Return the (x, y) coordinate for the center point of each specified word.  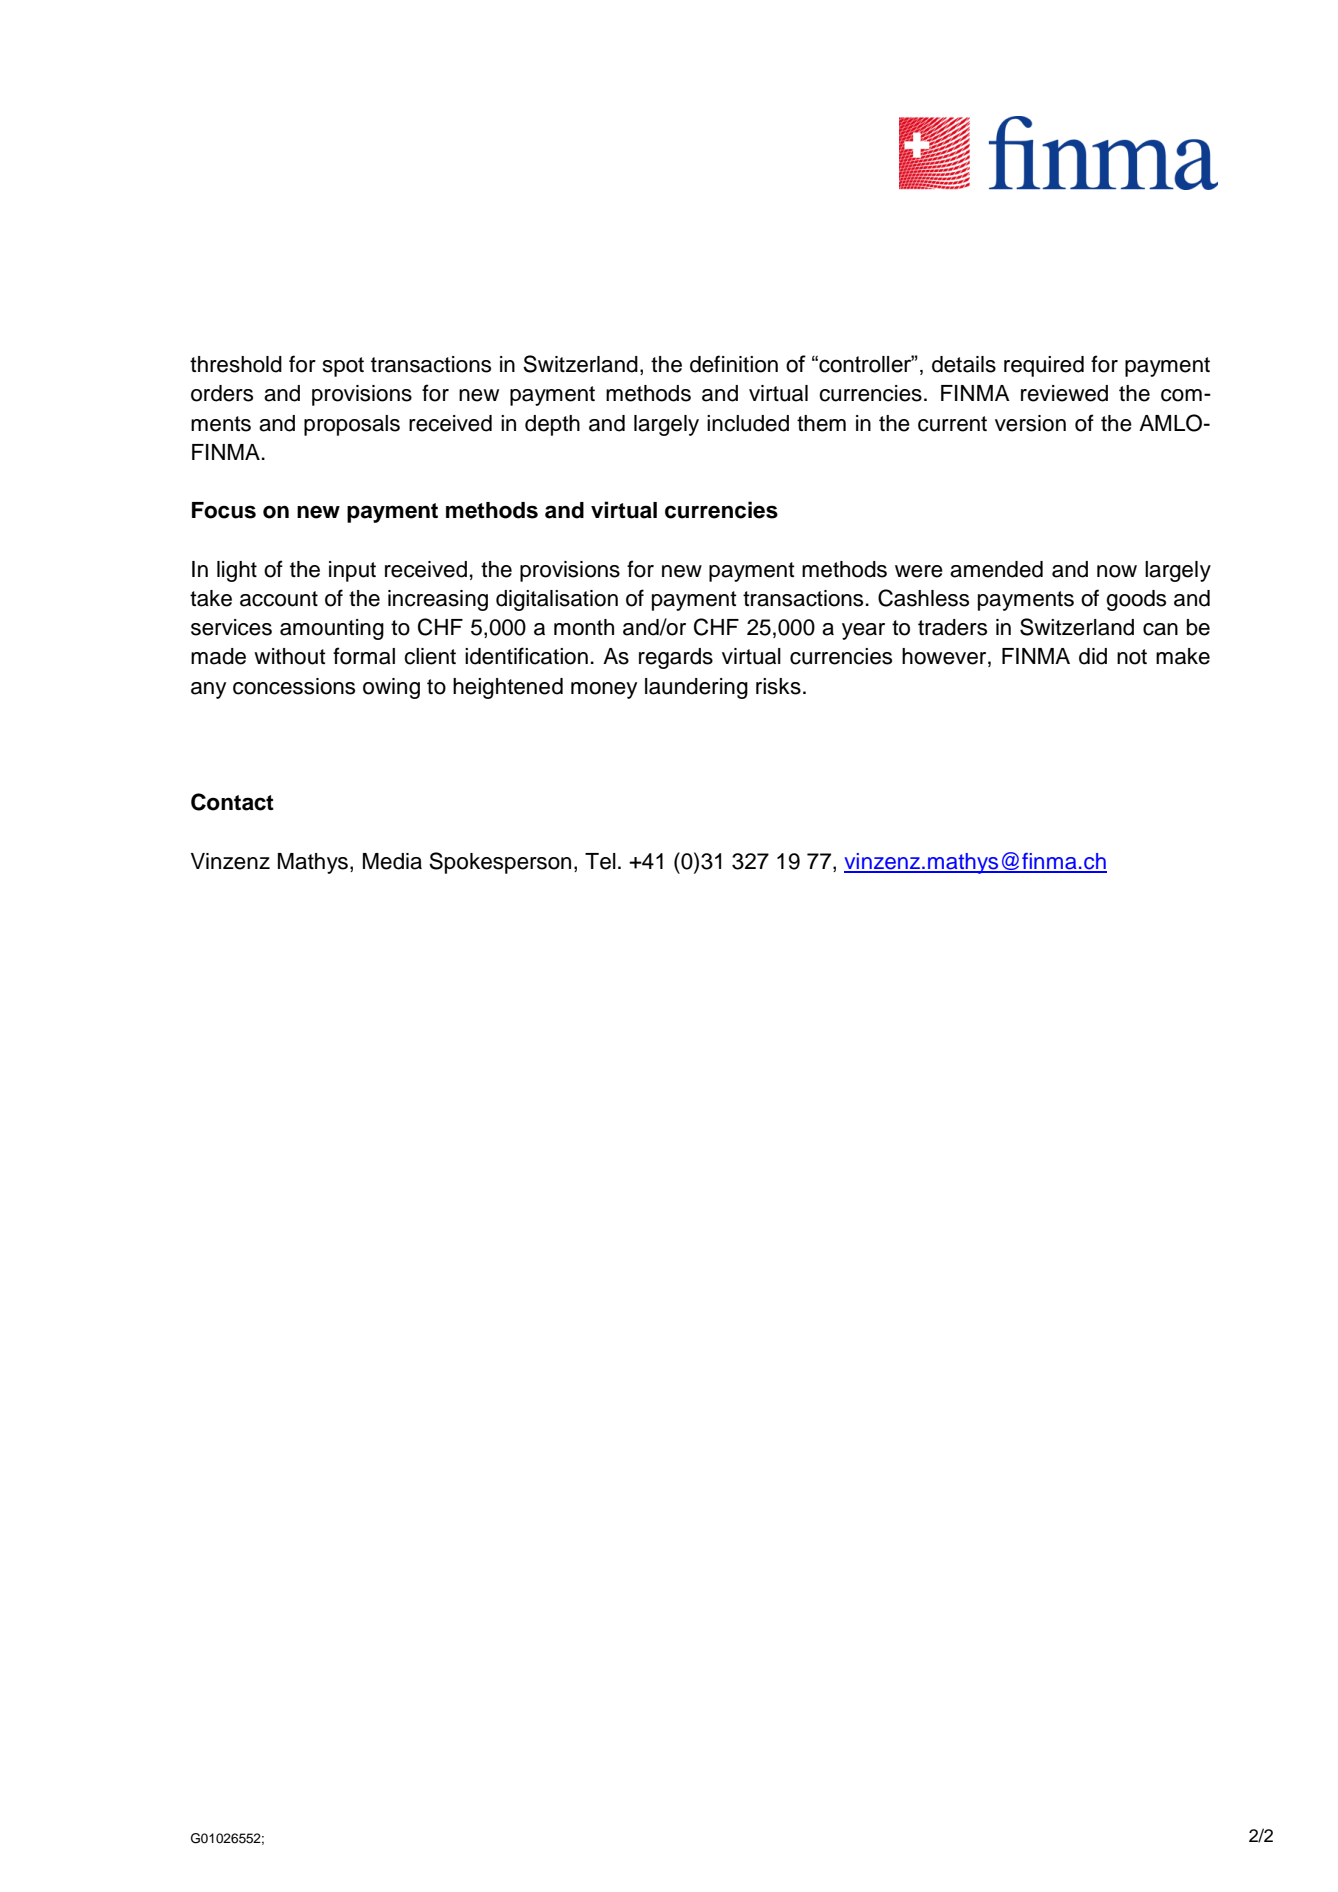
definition (734, 364)
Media (392, 861)
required (1044, 366)
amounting (332, 629)
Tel (600, 861)
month (584, 627)
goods (1136, 600)
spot (343, 367)
